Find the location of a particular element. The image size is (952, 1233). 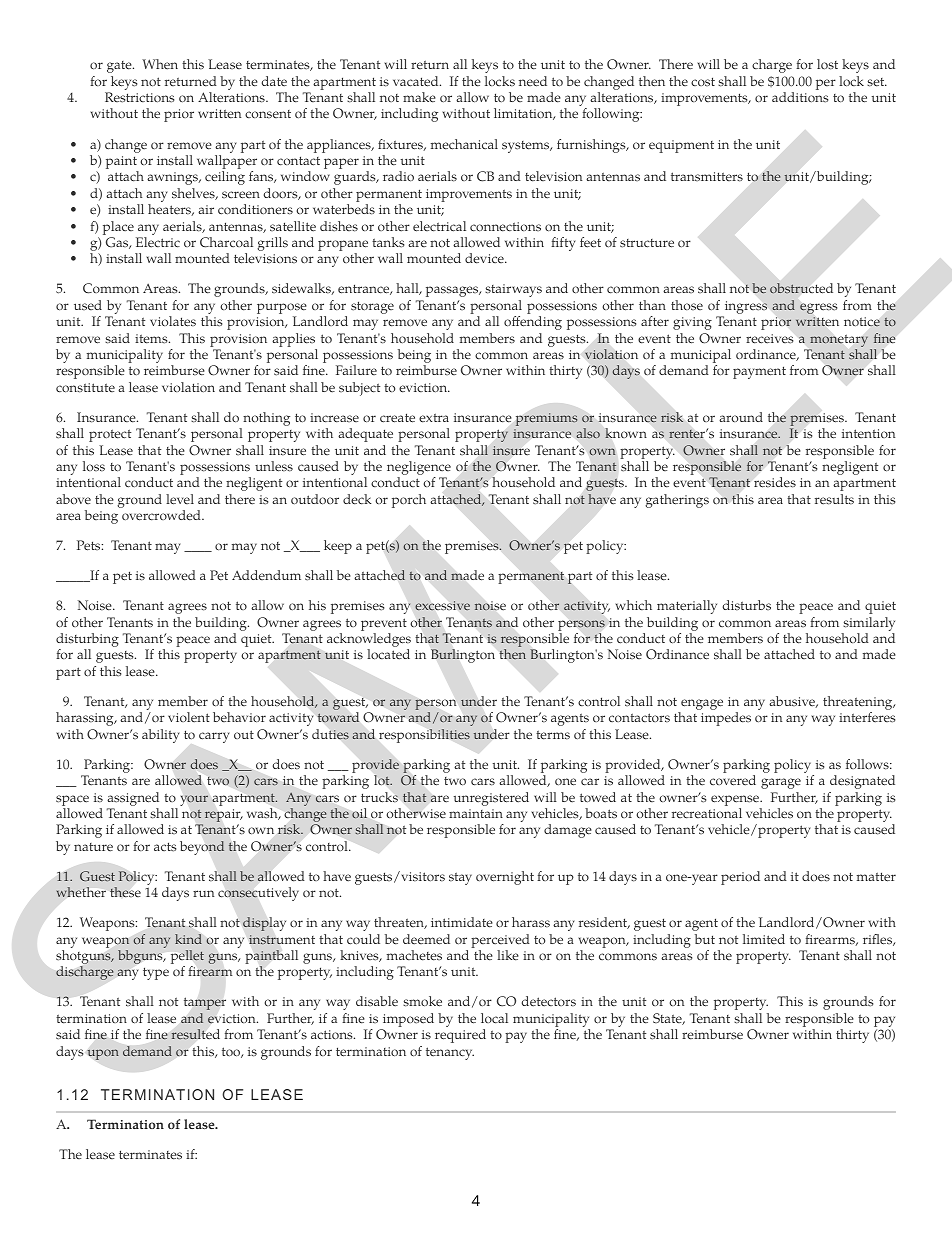

disturbs is located at coordinates (747, 605).
